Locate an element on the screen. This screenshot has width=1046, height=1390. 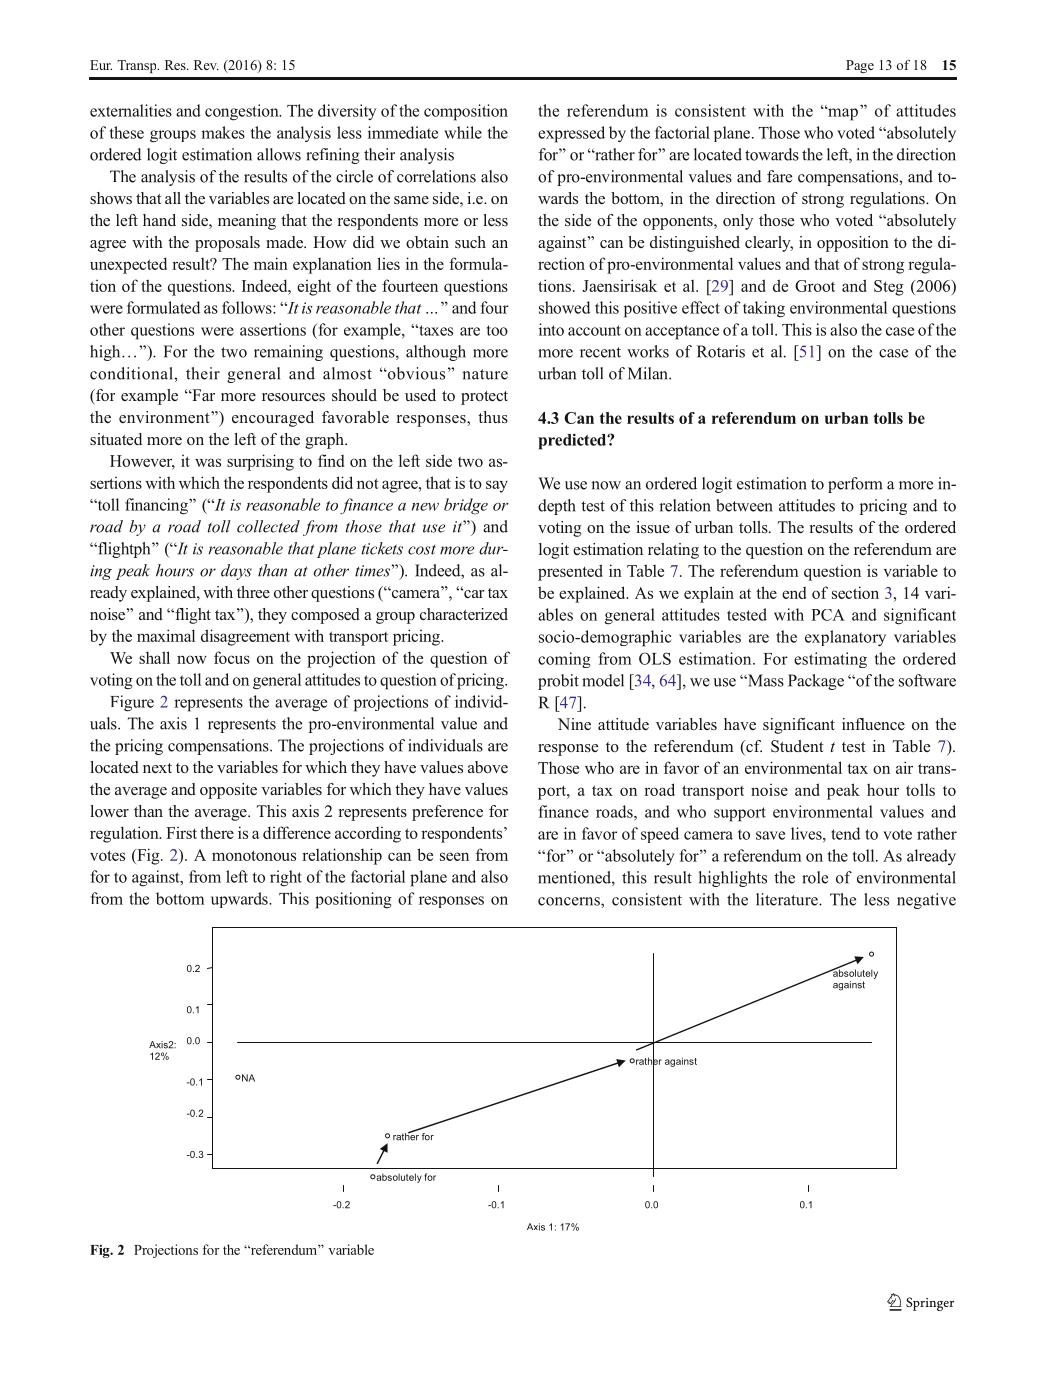
Page is located at coordinates (860, 66).
